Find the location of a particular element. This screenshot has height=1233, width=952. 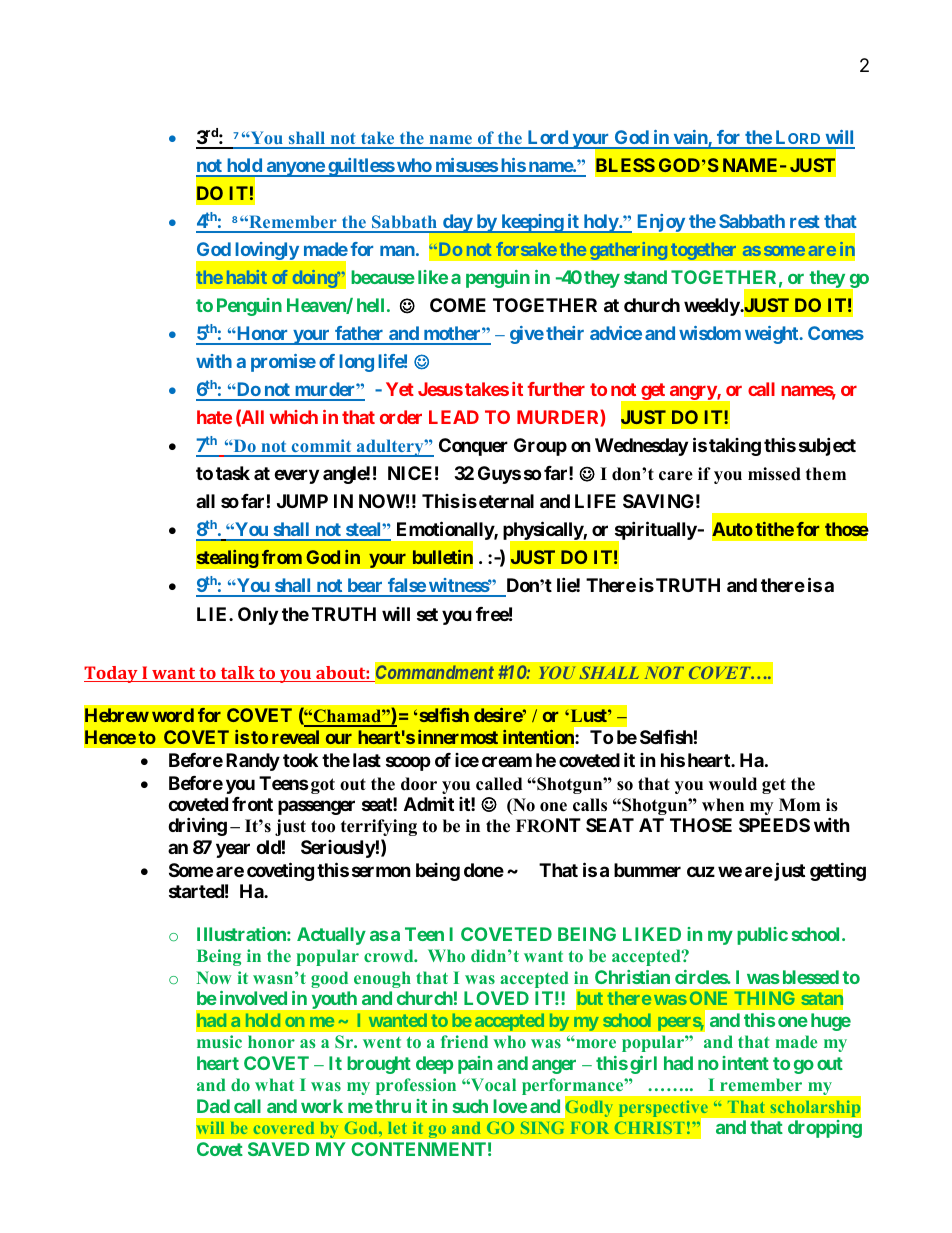

dropping is located at coordinates (825, 1129).
